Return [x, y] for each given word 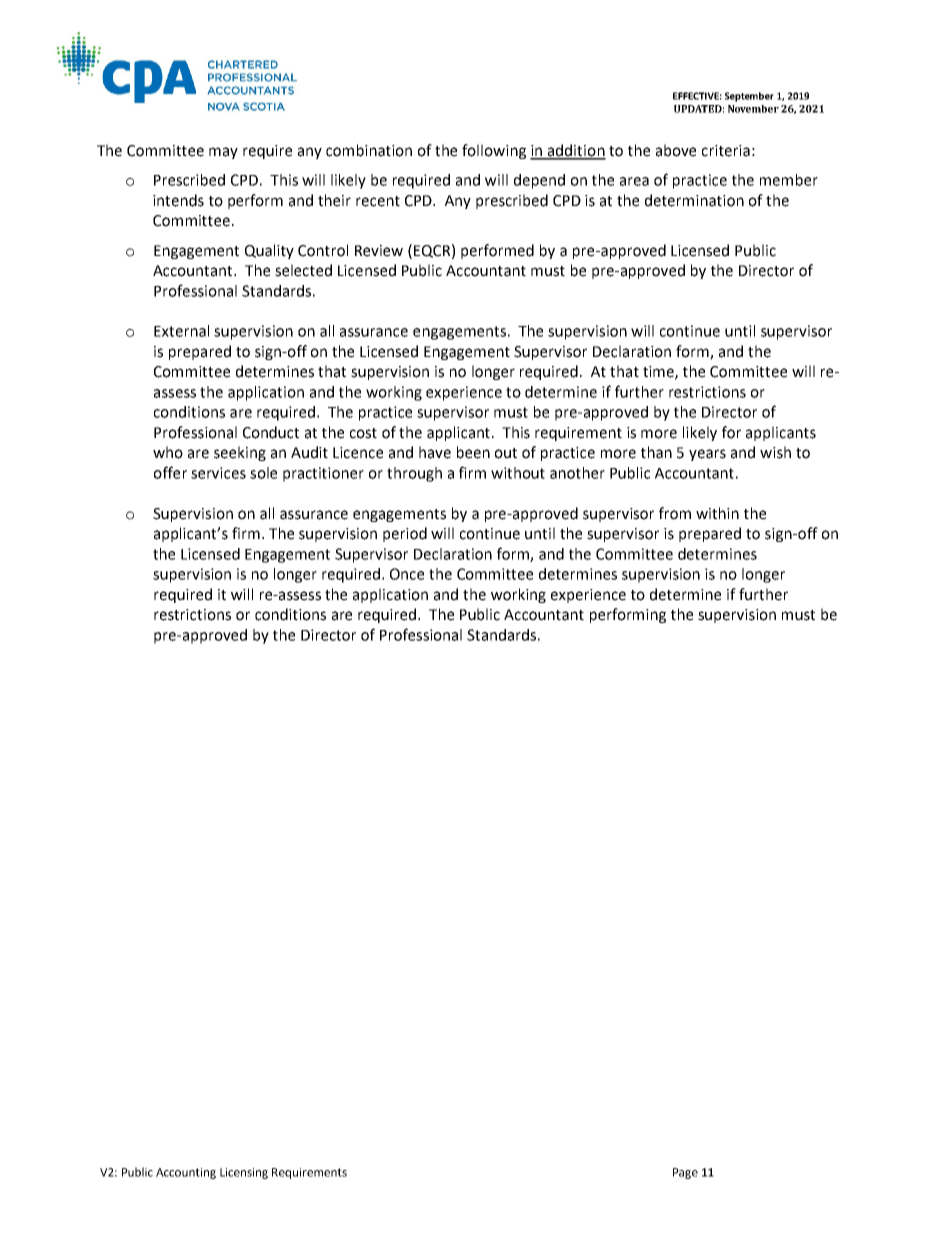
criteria [726, 151]
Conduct [271, 432]
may [223, 153]
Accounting [186, 1173]
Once [407, 574]
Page [685, 1173]
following [494, 151]
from [675, 513]
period [405, 534]
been [473, 452]
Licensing [244, 1173]
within [717, 513]
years [707, 455]
